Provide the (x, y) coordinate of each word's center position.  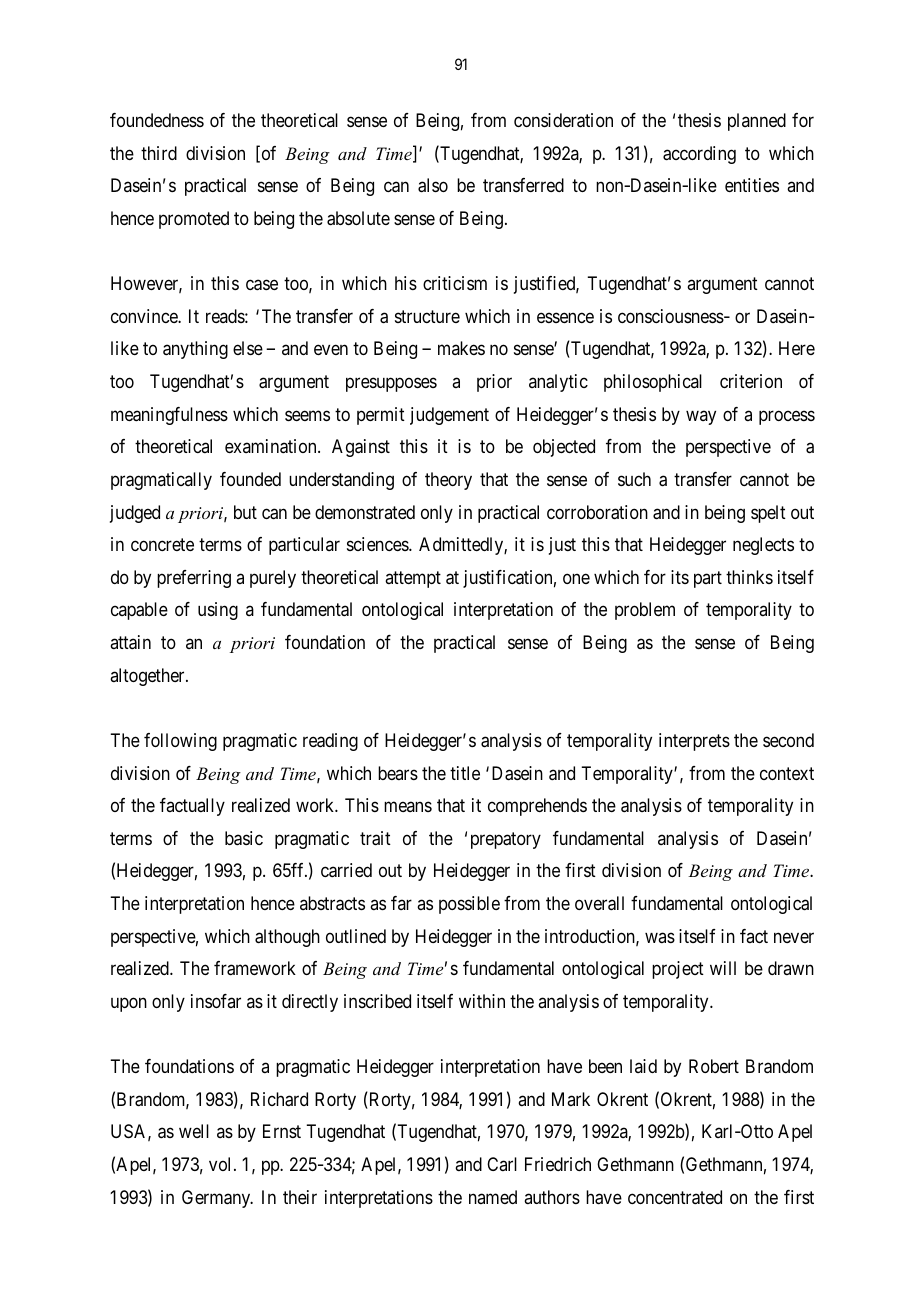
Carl (502, 1164)
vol (222, 1164)
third (159, 153)
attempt (413, 579)
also (433, 185)
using (218, 611)
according (699, 155)
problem (645, 611)
